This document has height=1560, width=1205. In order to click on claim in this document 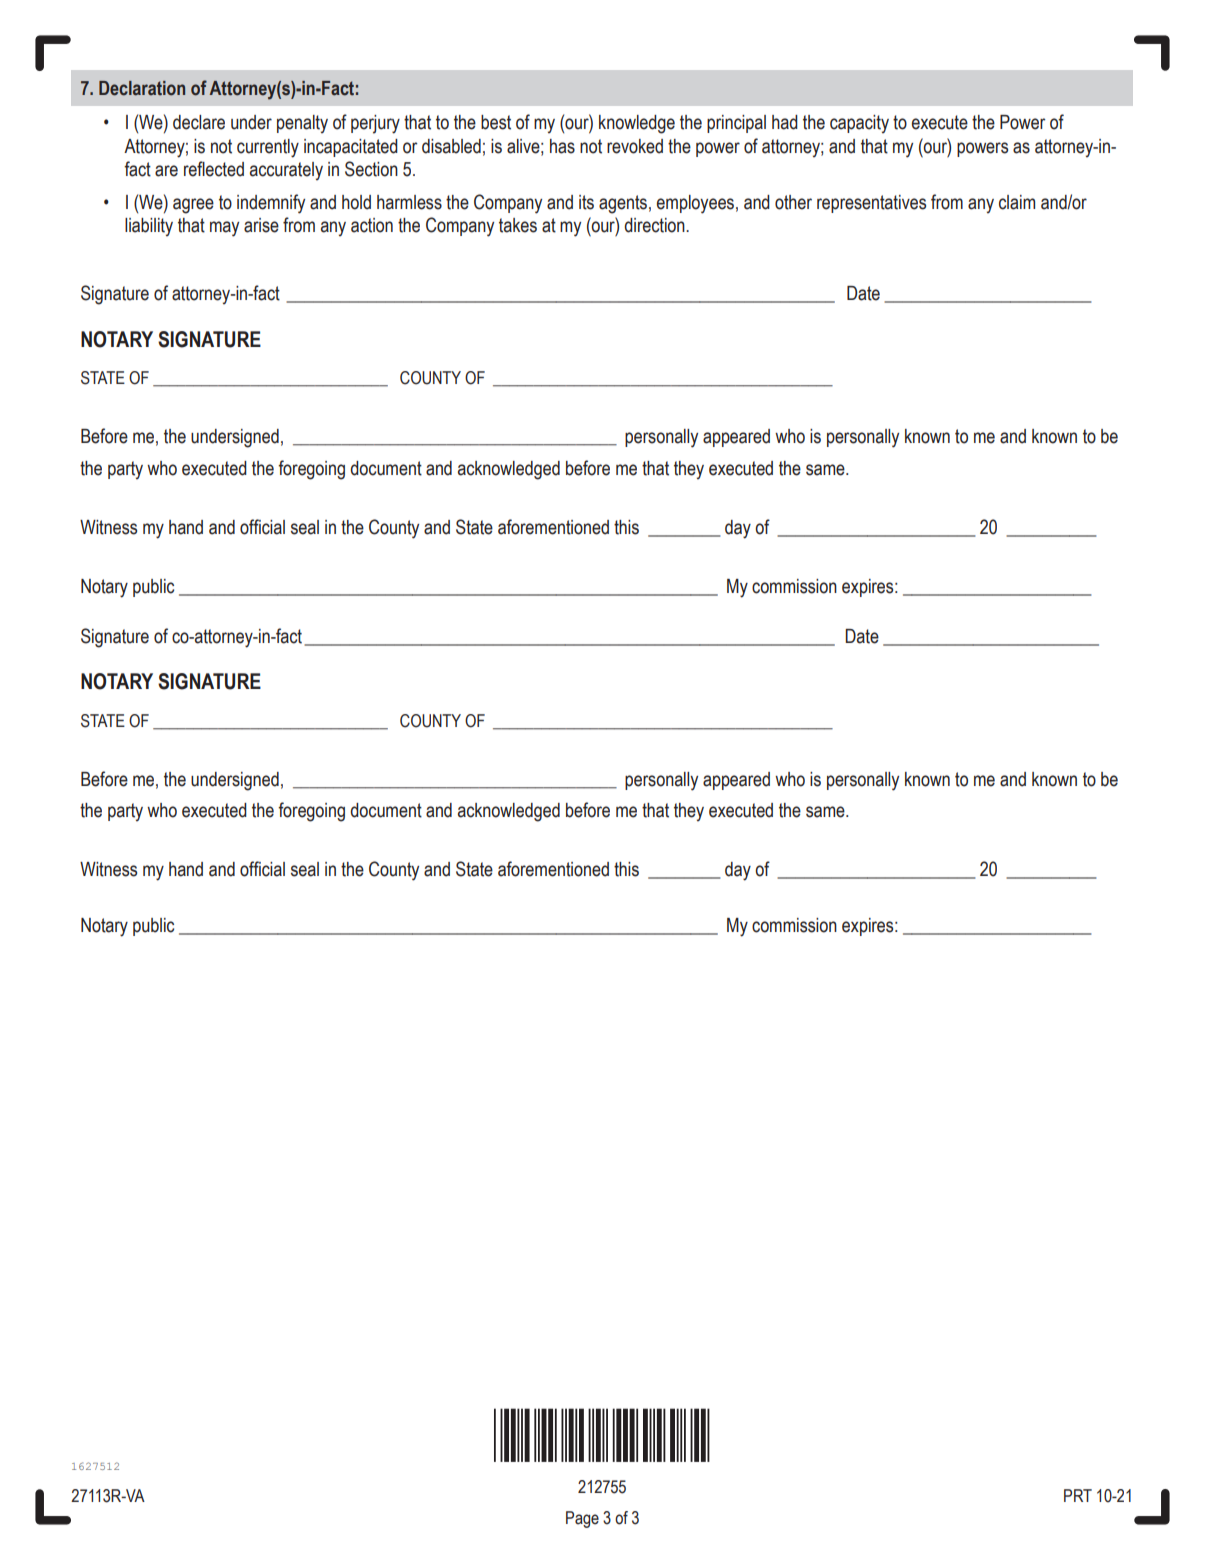, I will do `click(1017, 202)`.
